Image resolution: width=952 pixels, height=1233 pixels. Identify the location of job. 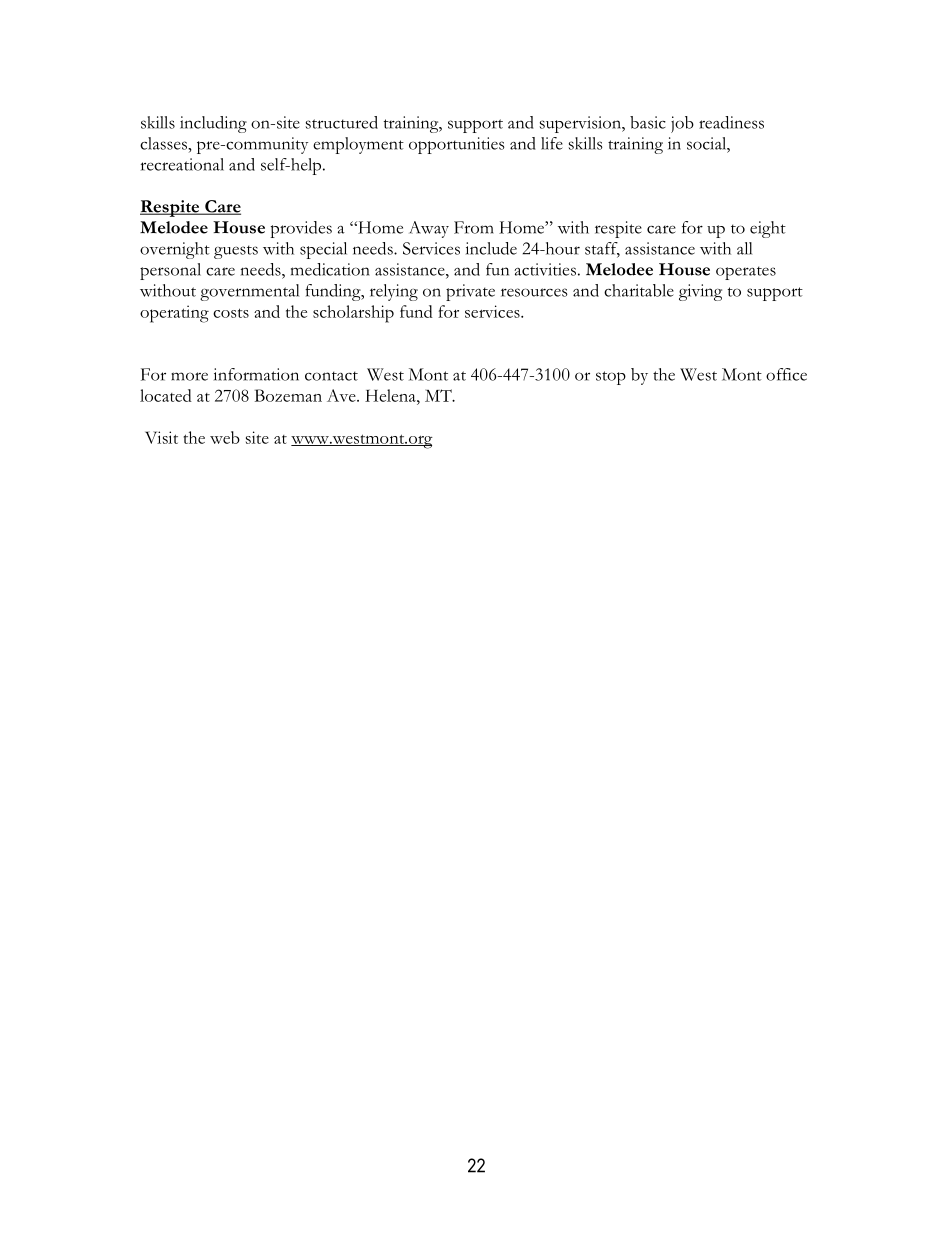
(682, 124).
